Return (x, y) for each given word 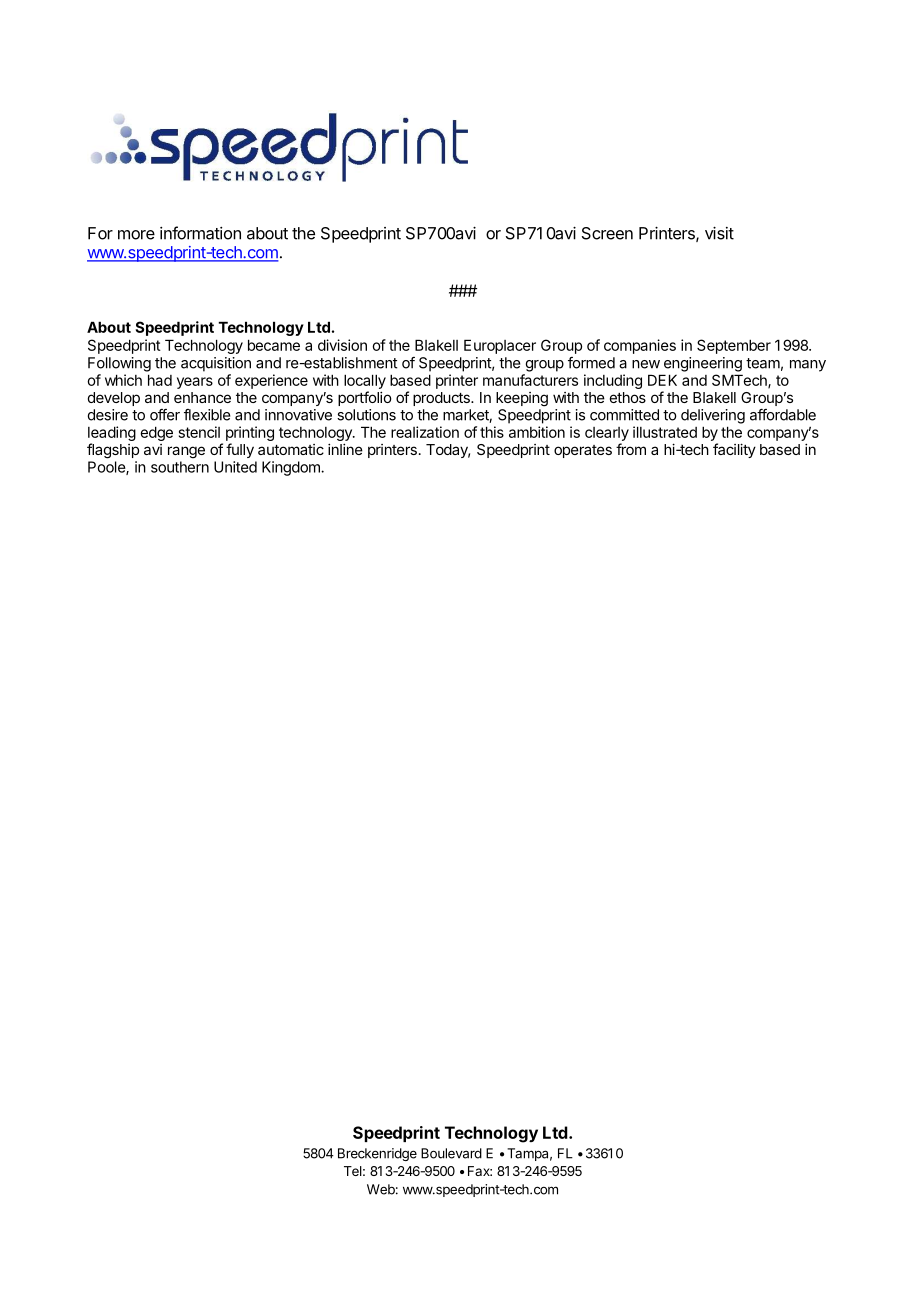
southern (180, 467)
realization (425, 432)
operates (583, 451)
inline (345, 449)
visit (719, 233)
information (200, 233)
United (235, 467)
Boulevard (451, 1153)
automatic (291, 449)
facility (734, 450)
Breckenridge (377, 1154)
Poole (107, 468)
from (631, 449)
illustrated (665, 432)
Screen (607, 233)
